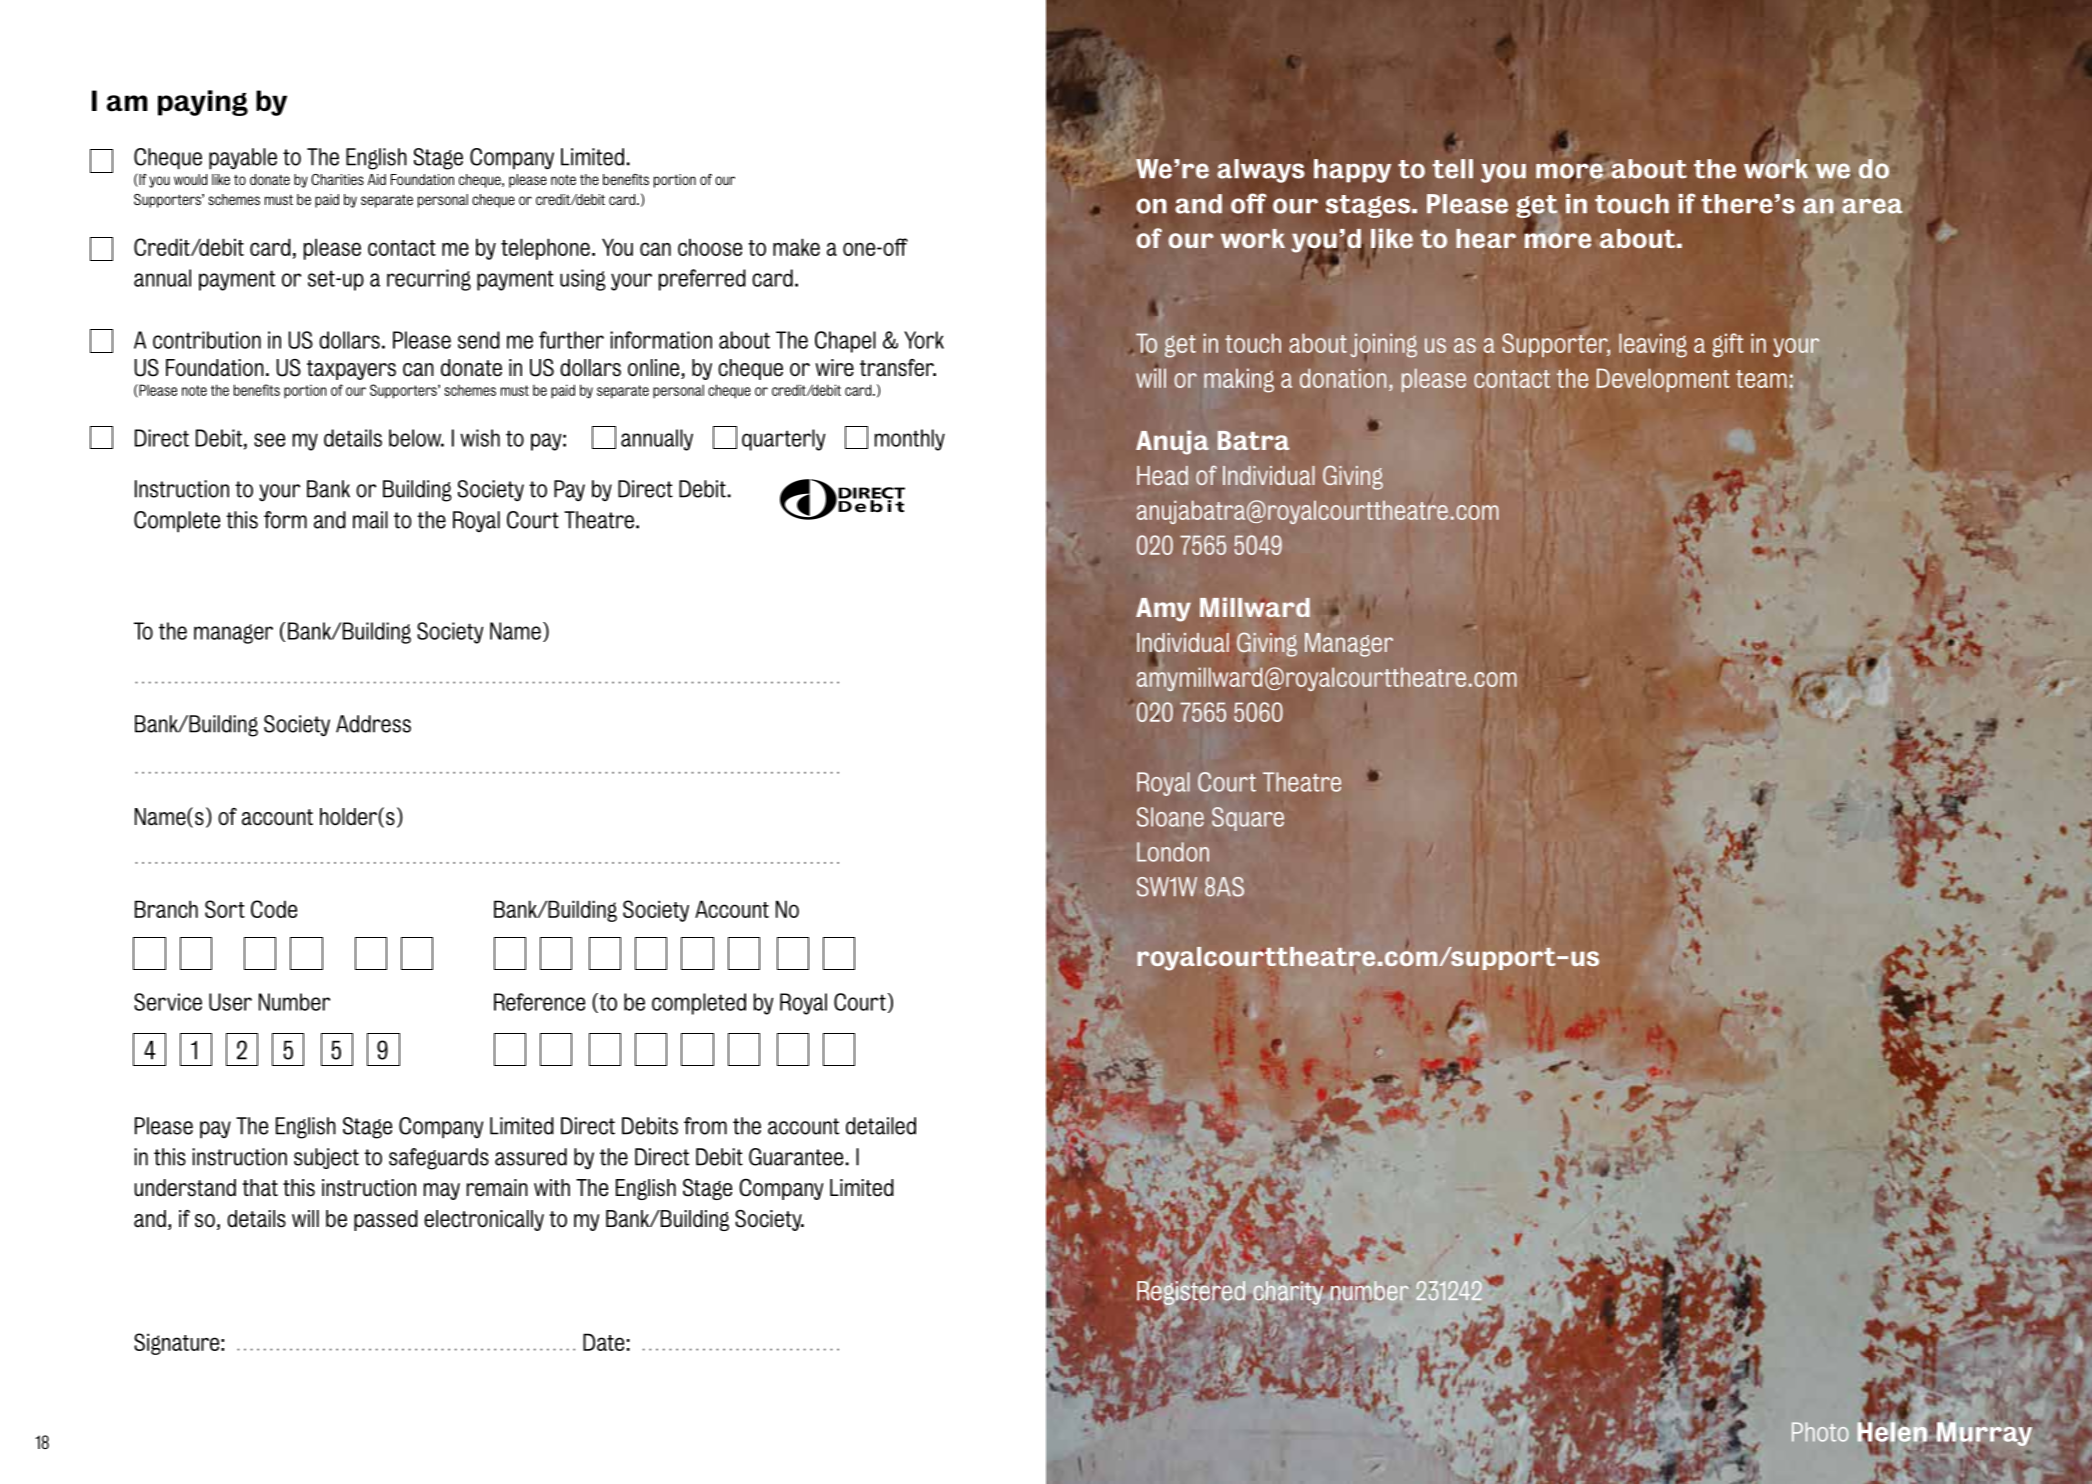 This screenshot has width=2092, height=1484. Describe the element at coordinates (1248, 819) in the screenshot. I see `Square` at that location.
